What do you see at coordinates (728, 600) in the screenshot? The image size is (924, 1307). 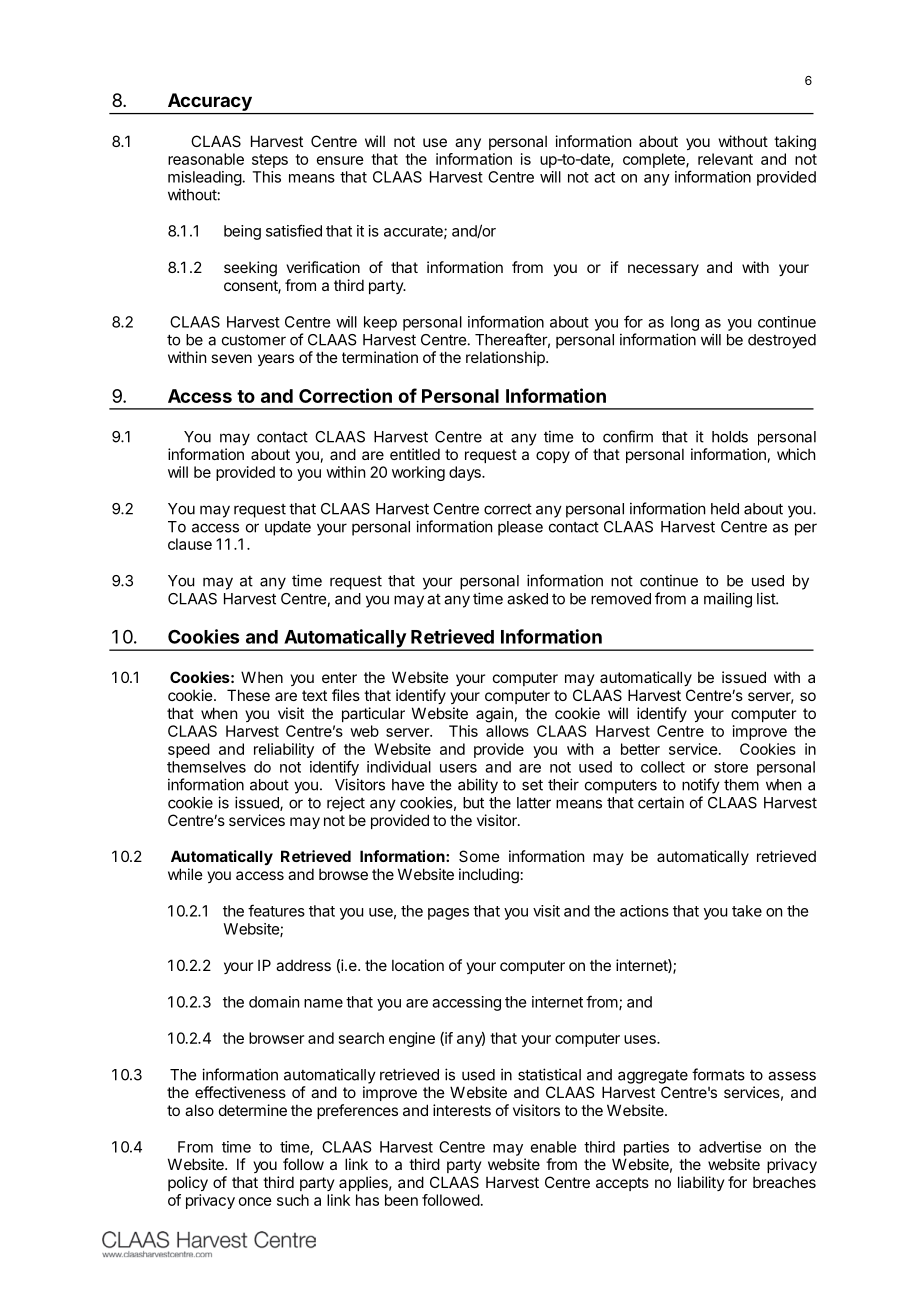 I see `mailing` at bounding box center [728, 600].
